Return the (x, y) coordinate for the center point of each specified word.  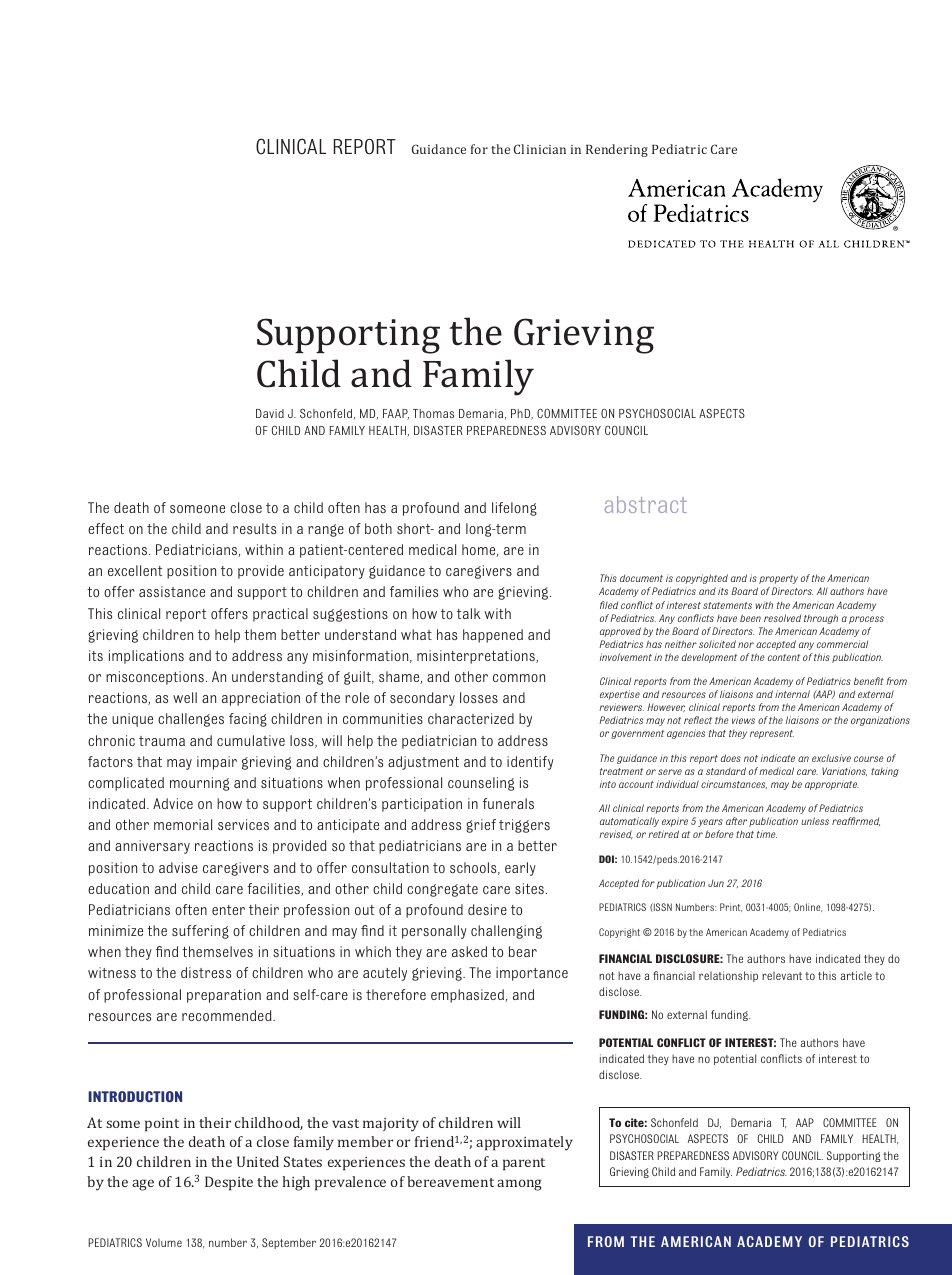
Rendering (617, 150)
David (270, 413)
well (185, 697)
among (519, 1185)
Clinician (540, 149)
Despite (229, 1183)
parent (524, 1164)
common (519, 678)
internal (792, 694)
